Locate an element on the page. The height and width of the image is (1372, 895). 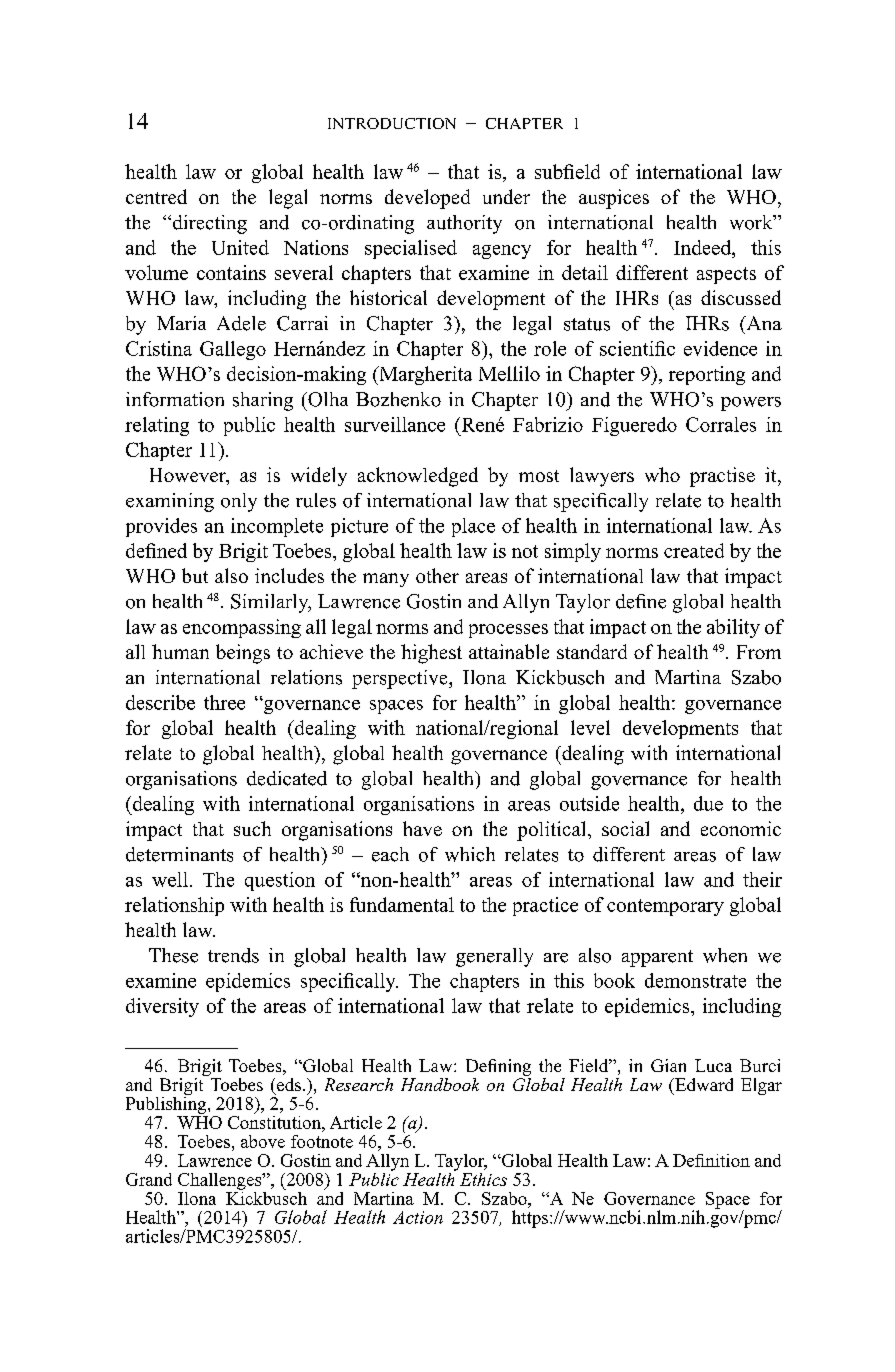
but is located at coordinates (195, 575).
